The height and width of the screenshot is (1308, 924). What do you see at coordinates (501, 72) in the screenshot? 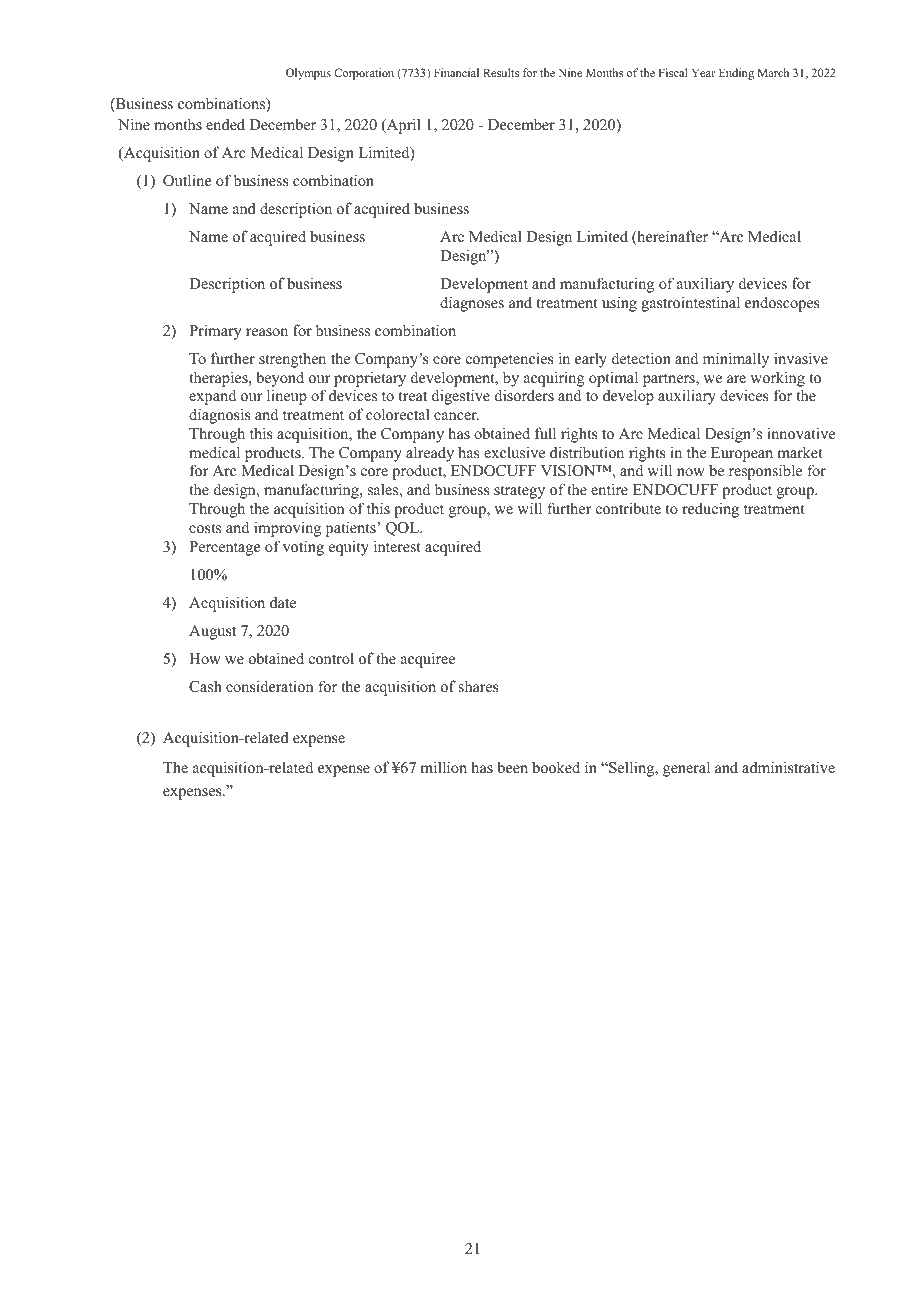
I see `Results` at bounding box center [501, 72].
